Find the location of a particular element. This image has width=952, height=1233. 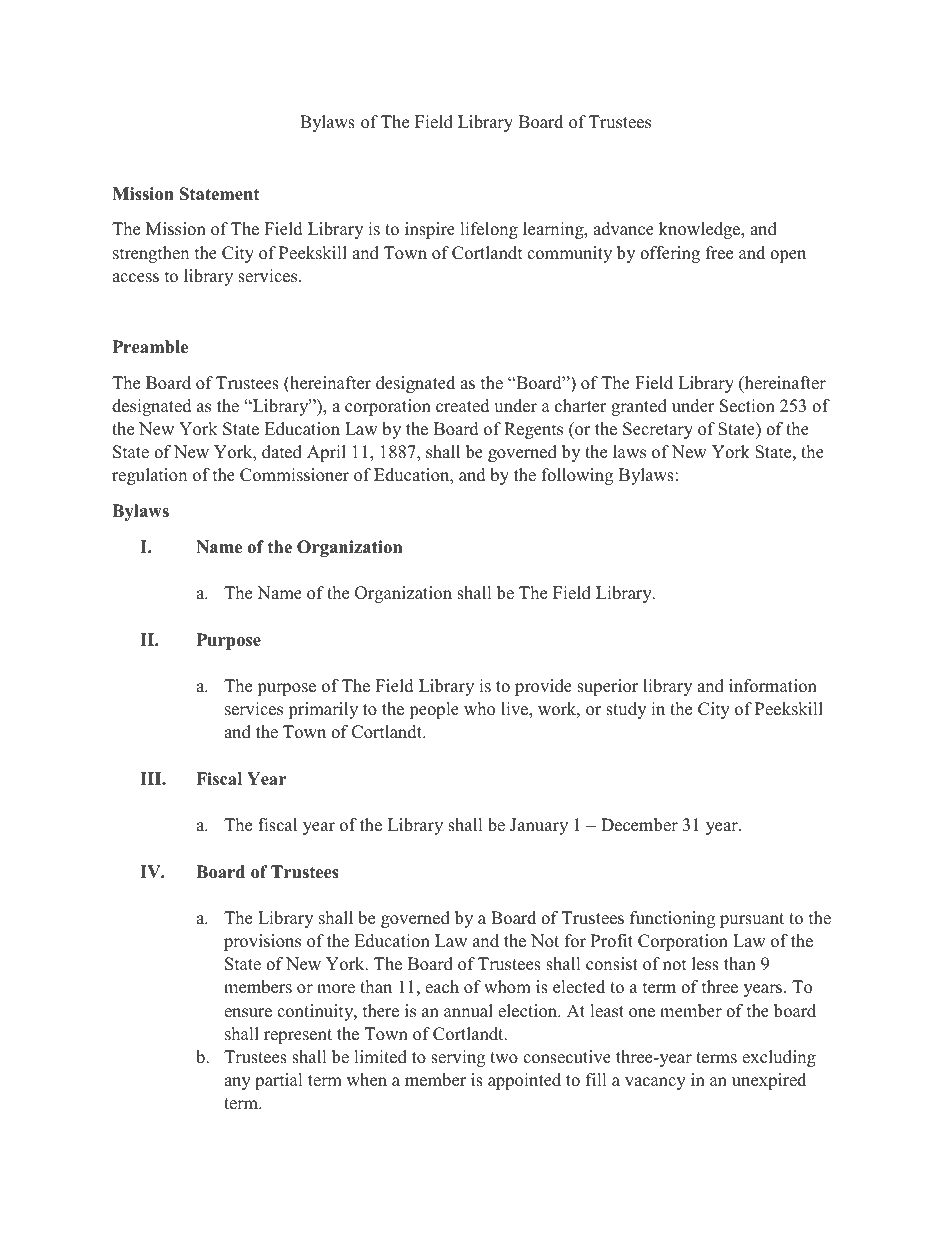

created is located at coordinates (463, 406).
